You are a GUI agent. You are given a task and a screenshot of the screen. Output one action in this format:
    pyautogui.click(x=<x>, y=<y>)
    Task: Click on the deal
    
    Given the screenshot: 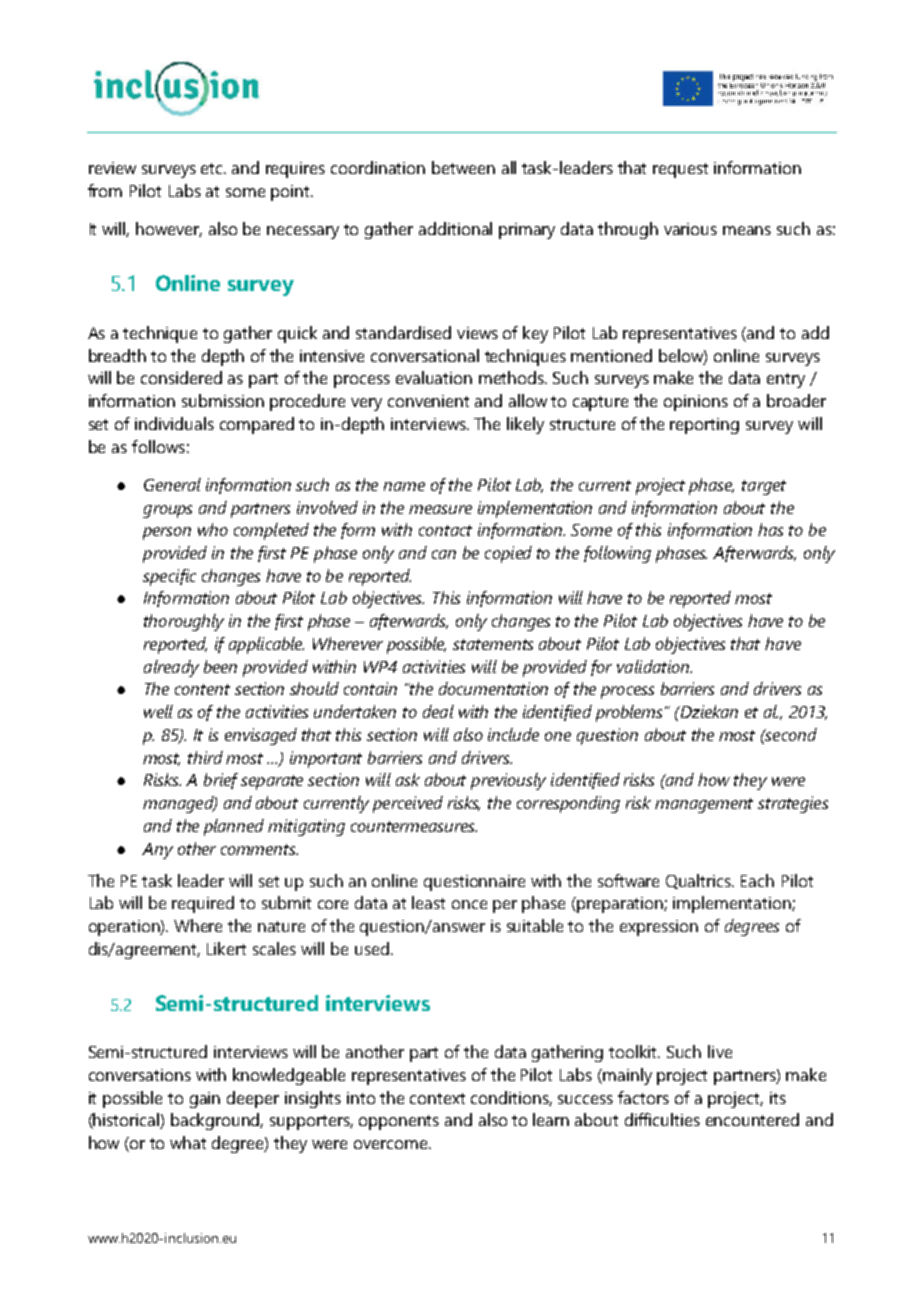 What is the action you would take?
    pyautogui.click(x=438, y=711)
